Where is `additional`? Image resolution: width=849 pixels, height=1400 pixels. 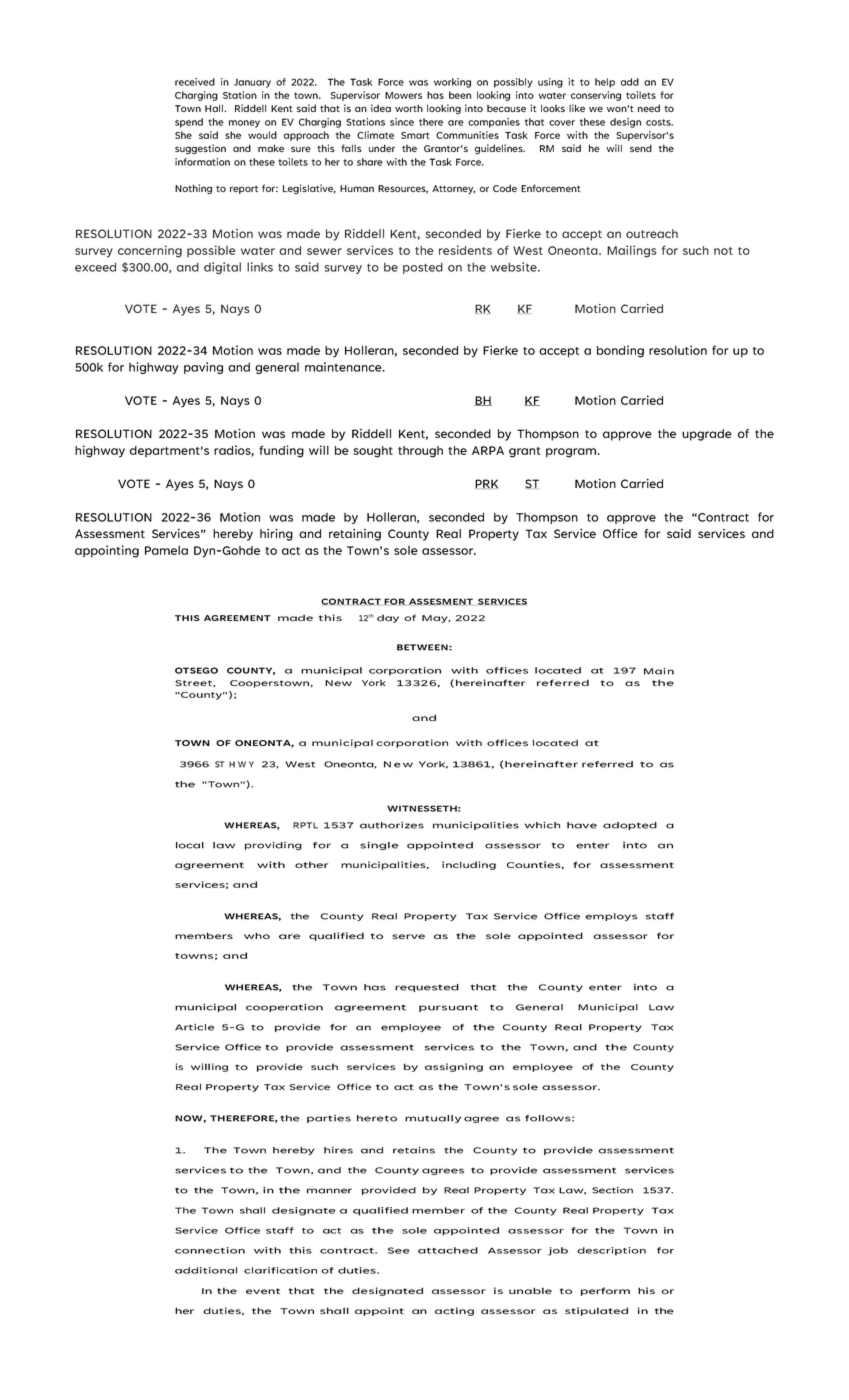 additional is located at coordinates (206, 1270).
